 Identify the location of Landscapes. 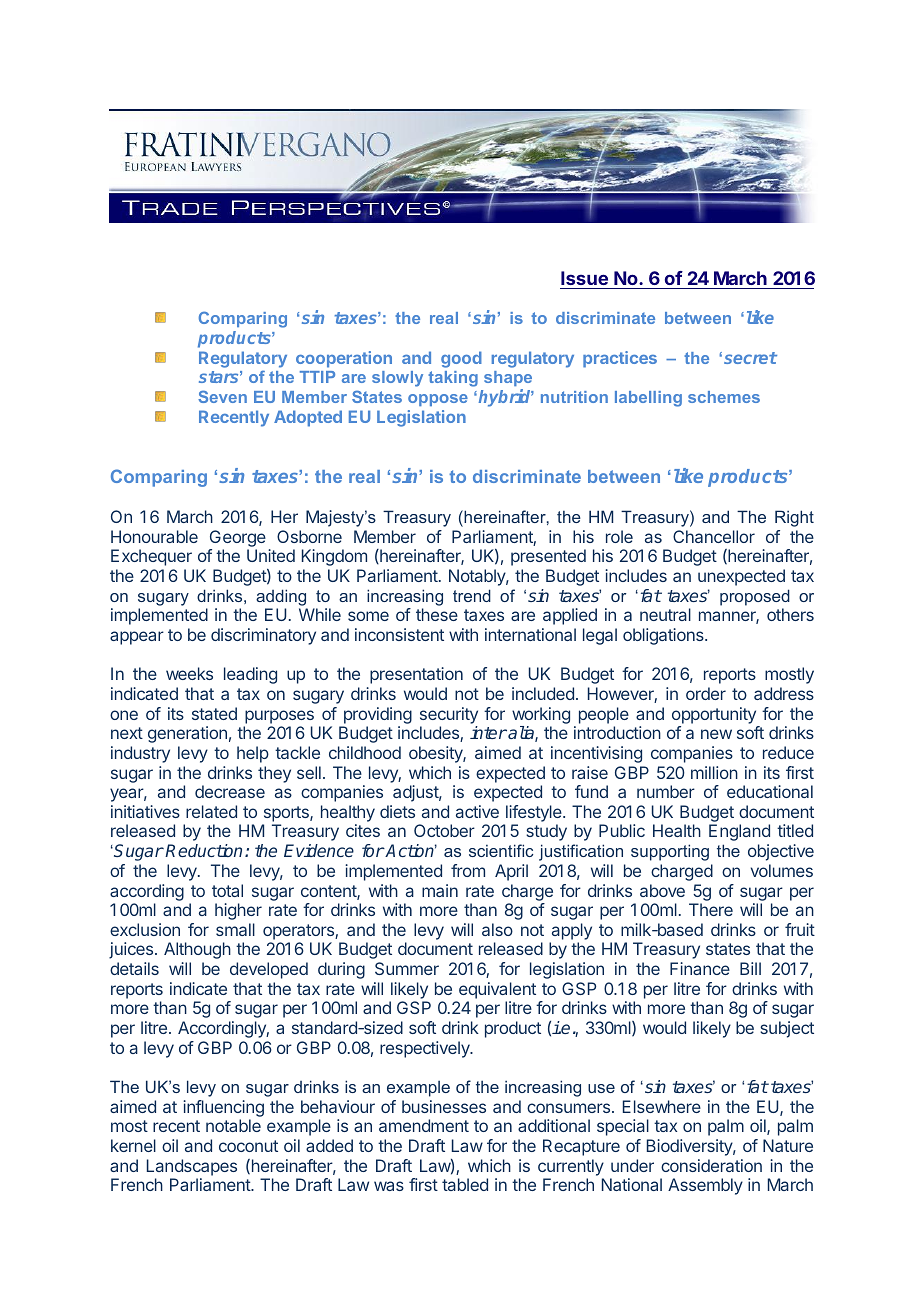
(192, 1167).
